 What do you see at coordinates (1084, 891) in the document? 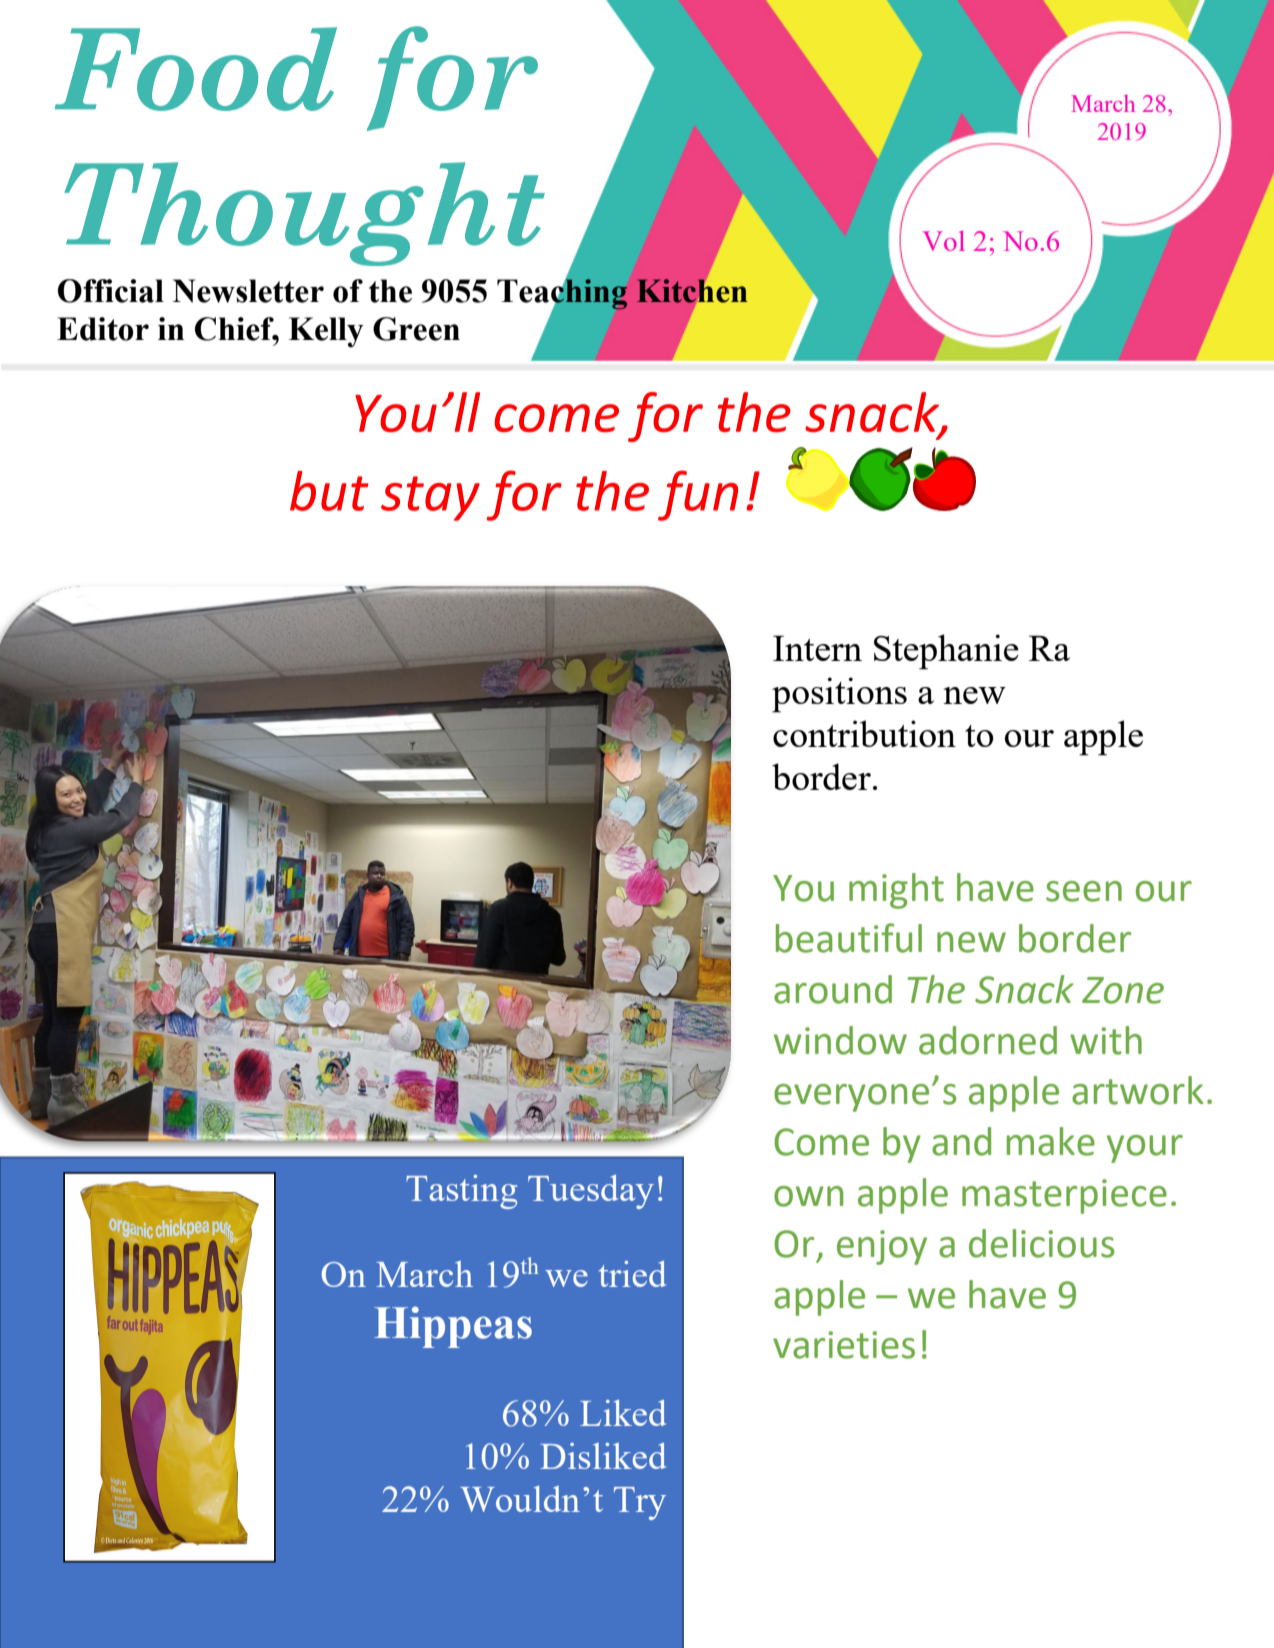
I see `seen` at bounding box center [1084, 891].
